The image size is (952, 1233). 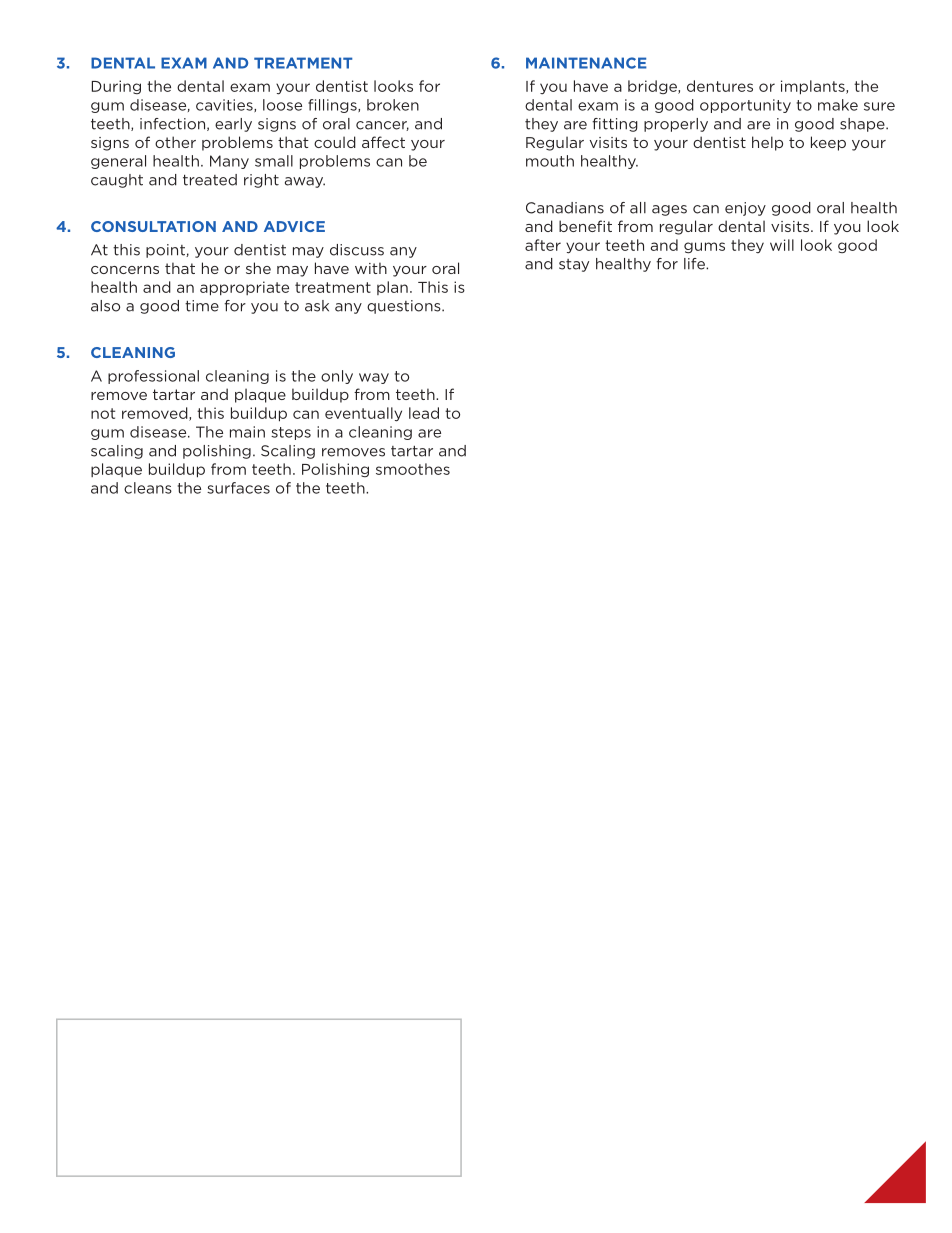 What do you see at coordinates (424, 413) in the screenshot?
I see `lead` at bounding box center [424, 413].
